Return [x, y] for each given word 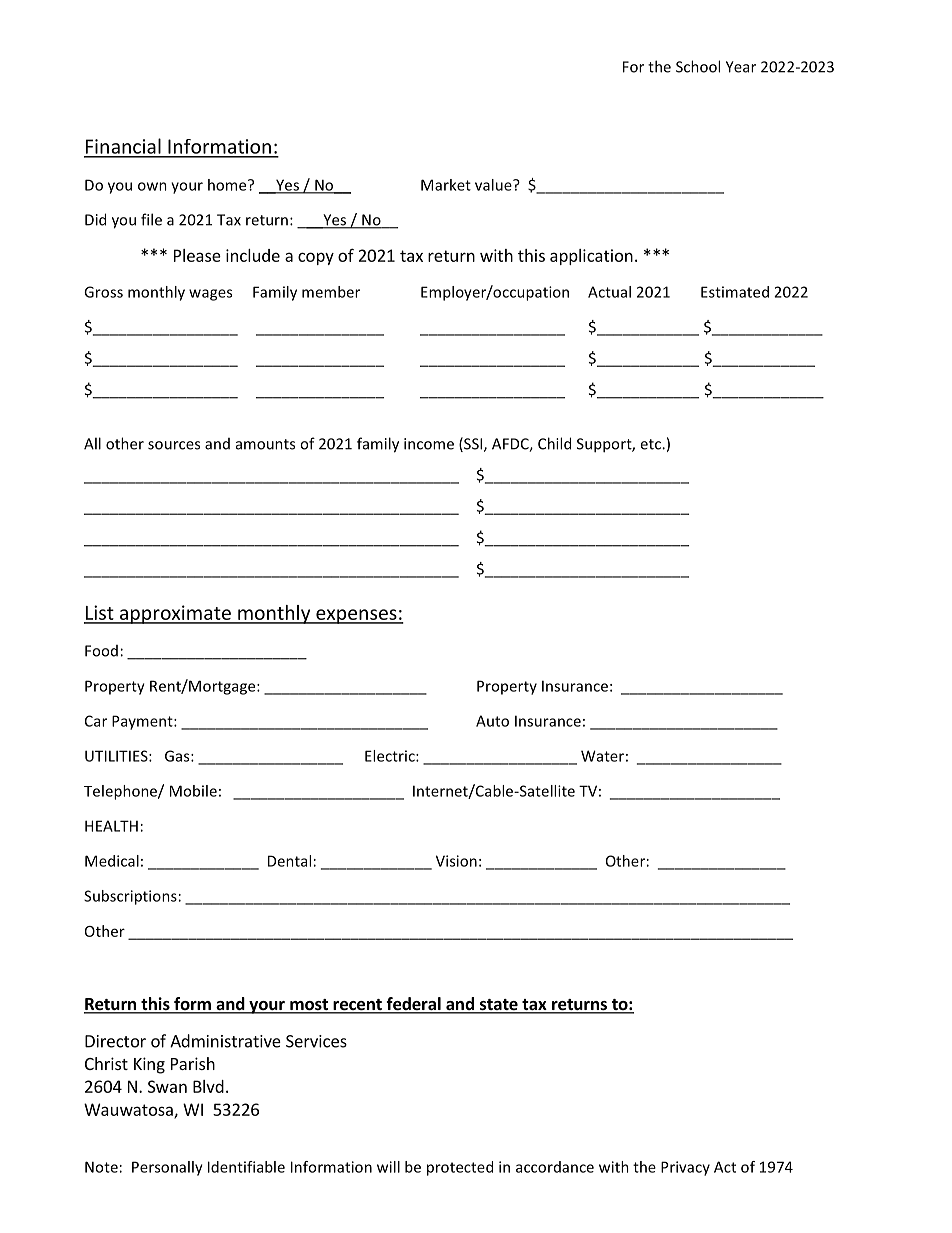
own [152, 186]
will [388, 1167]
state [498, 1006]
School [698, 66]
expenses [356, 616]
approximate [175, 614]
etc [651, 444]
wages [210, 295]
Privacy [685, 1168]
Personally [167, 1168]
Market [446, 185]
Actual [609, 292]
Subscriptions [130, 897]
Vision [456, 861]
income [429, 444]
